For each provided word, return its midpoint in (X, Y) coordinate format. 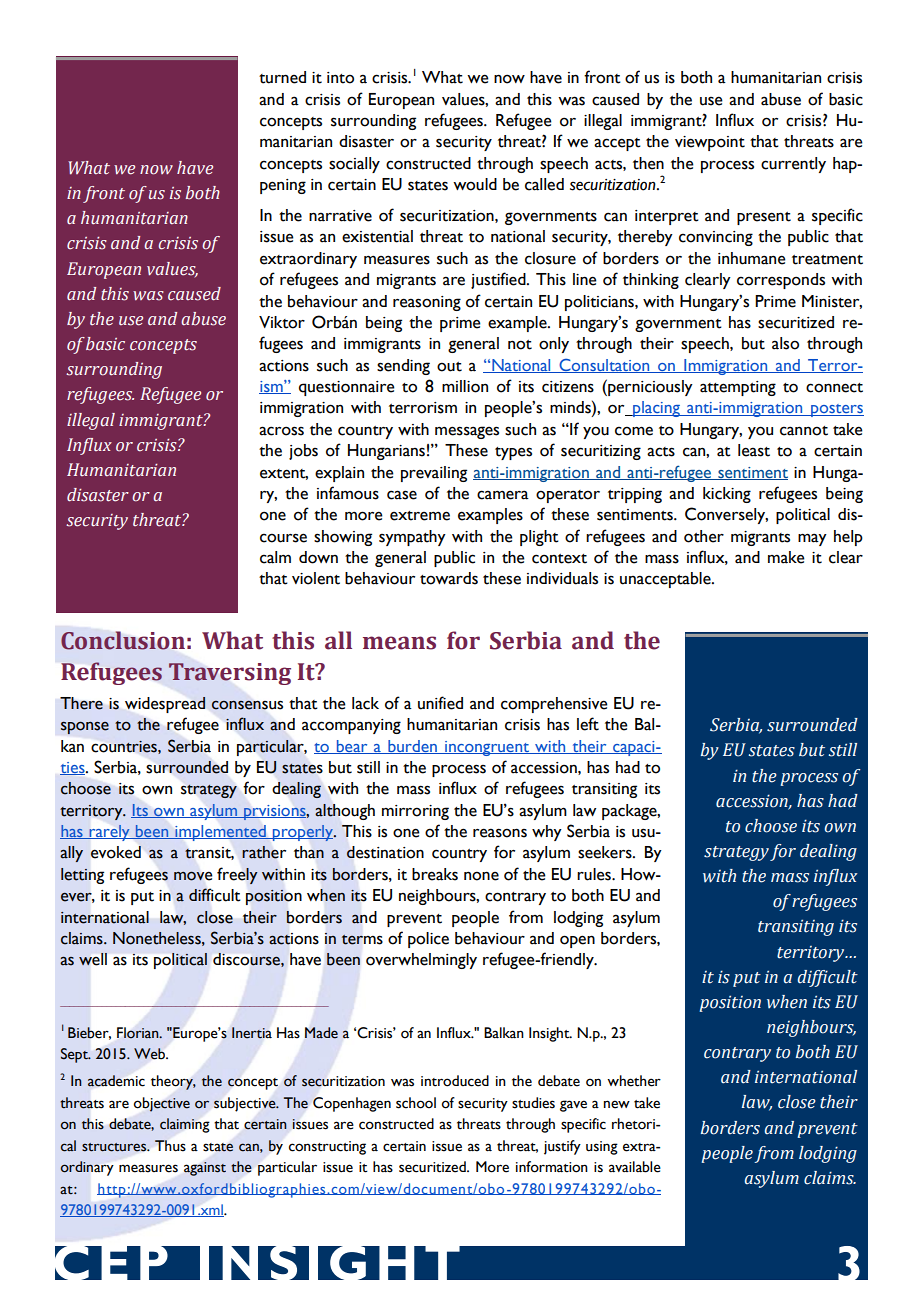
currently (793, 165)
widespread (165, 705)
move (193, 876)
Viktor (282, 322)
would (475, 184)
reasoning (427, 303)
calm (275, 557)
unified (440, 703)
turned (282, 77)
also (785, 343)
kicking (727, 495)
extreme (420, 516)
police (428, 940)
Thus (170, 1146)
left (588, 724)
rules (595, 874)
